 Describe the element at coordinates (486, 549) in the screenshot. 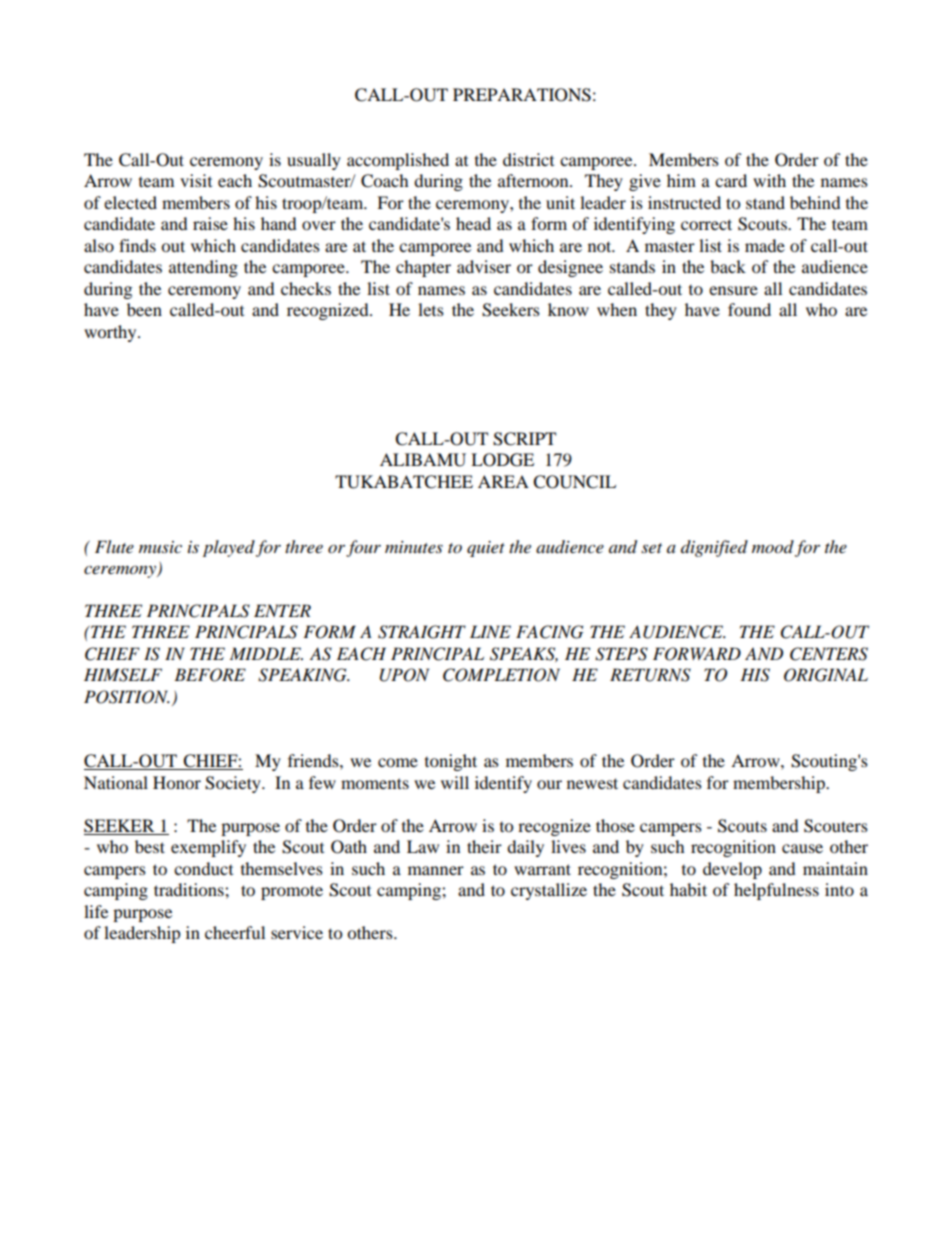

I see `quiet` at that location.
